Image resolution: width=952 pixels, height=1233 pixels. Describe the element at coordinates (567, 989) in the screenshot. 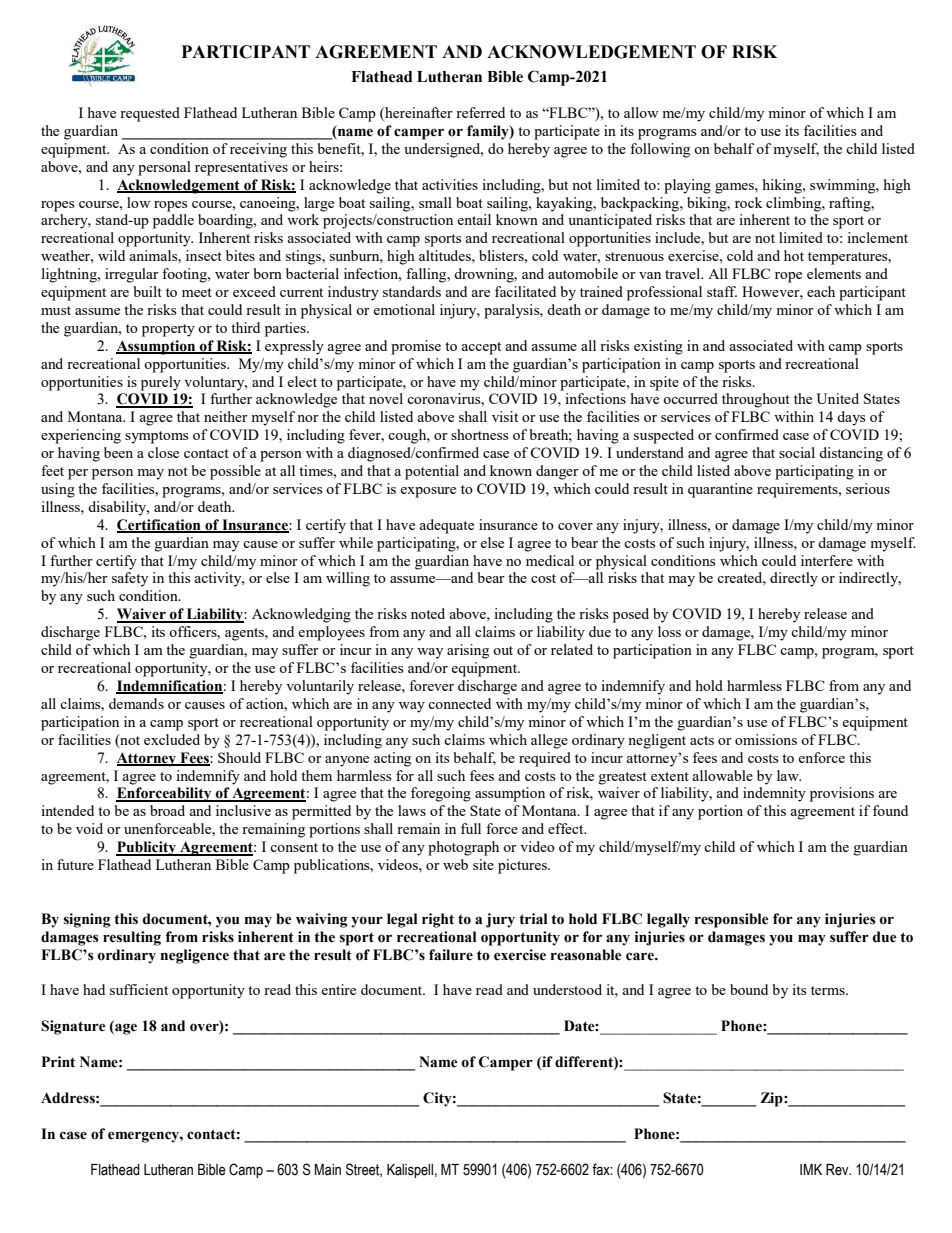

I see `understood` at that location.
